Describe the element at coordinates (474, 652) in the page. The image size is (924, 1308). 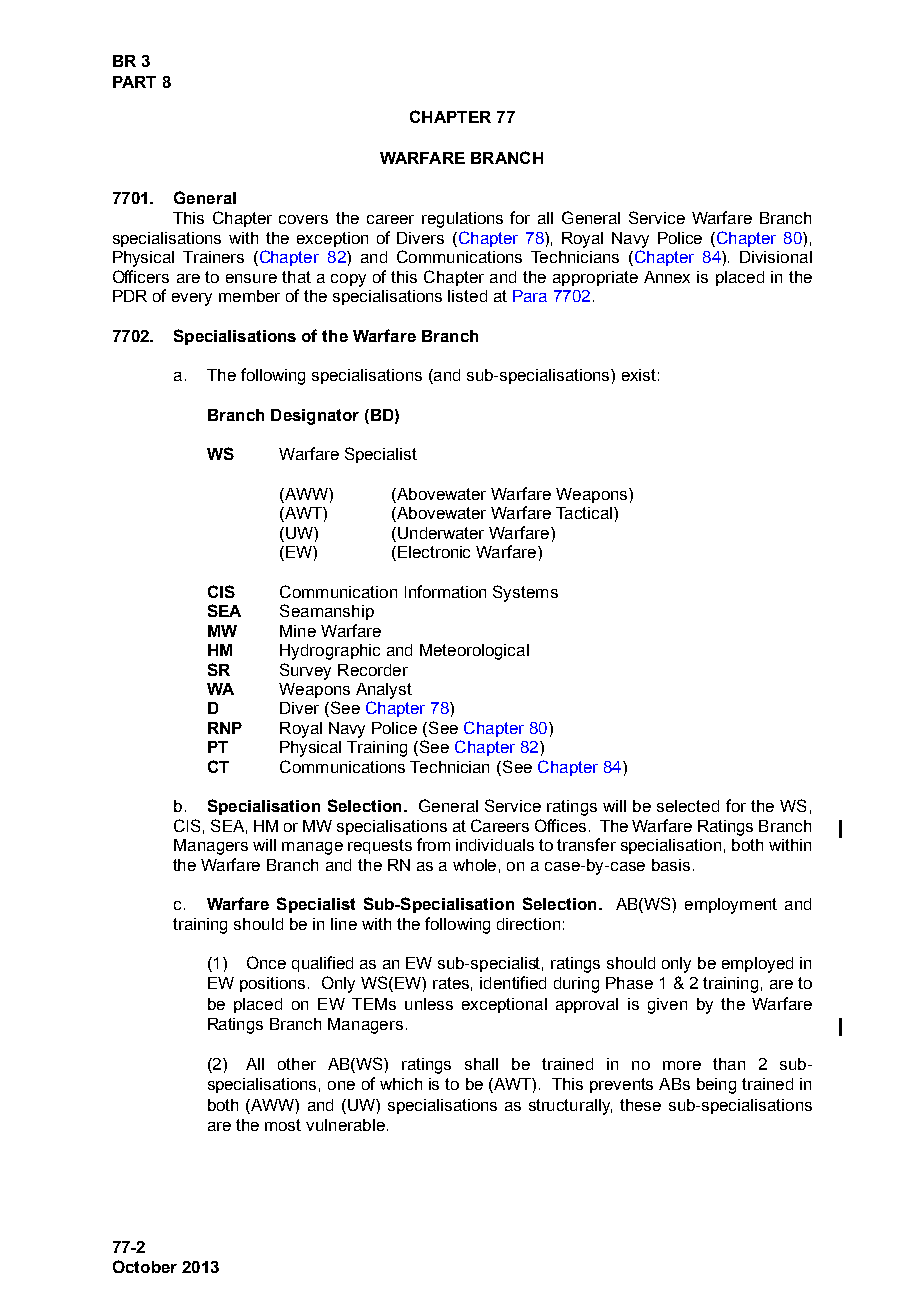
I see `Meteorological` at that location.
